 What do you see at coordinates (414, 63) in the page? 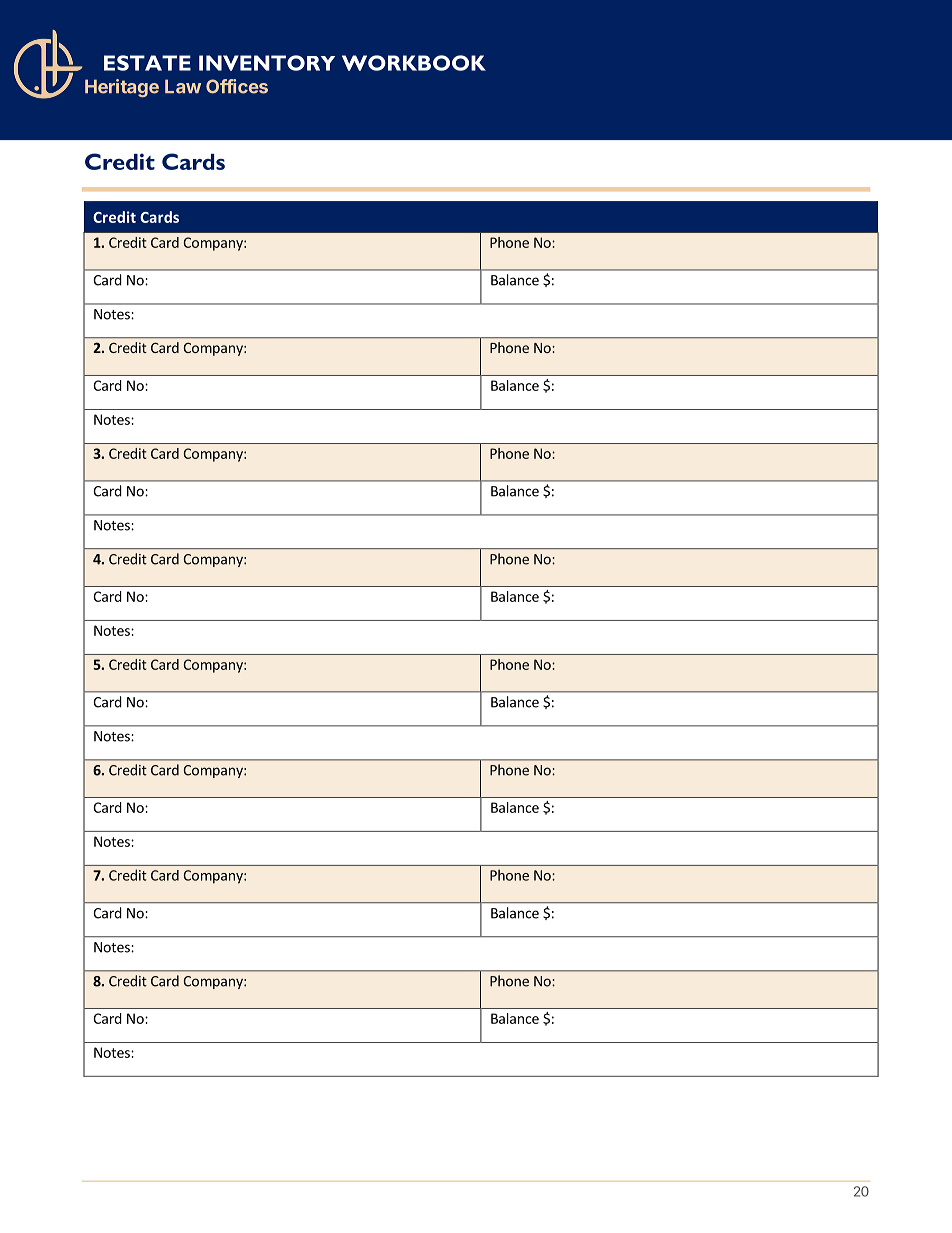
I see `WORKBOOK` at bounding box center [414, 63].
